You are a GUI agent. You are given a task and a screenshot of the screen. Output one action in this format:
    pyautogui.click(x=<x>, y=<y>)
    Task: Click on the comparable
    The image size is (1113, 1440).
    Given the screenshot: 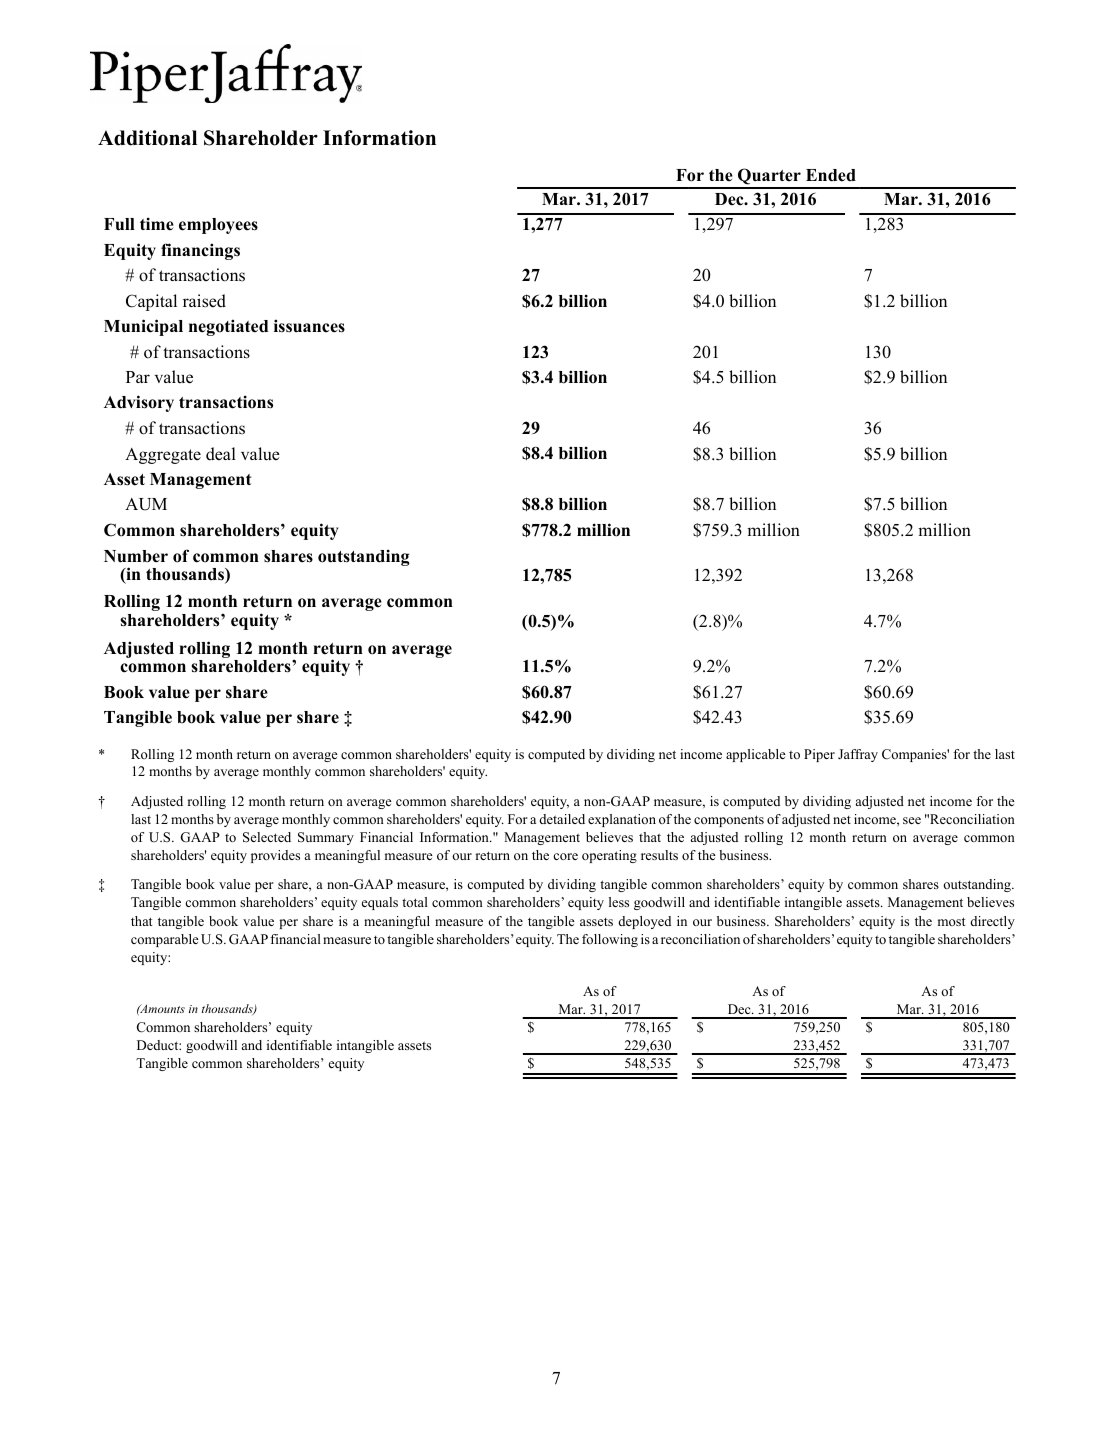 What is the action you would take?
    pyautogui.click(x=165, y=940)
